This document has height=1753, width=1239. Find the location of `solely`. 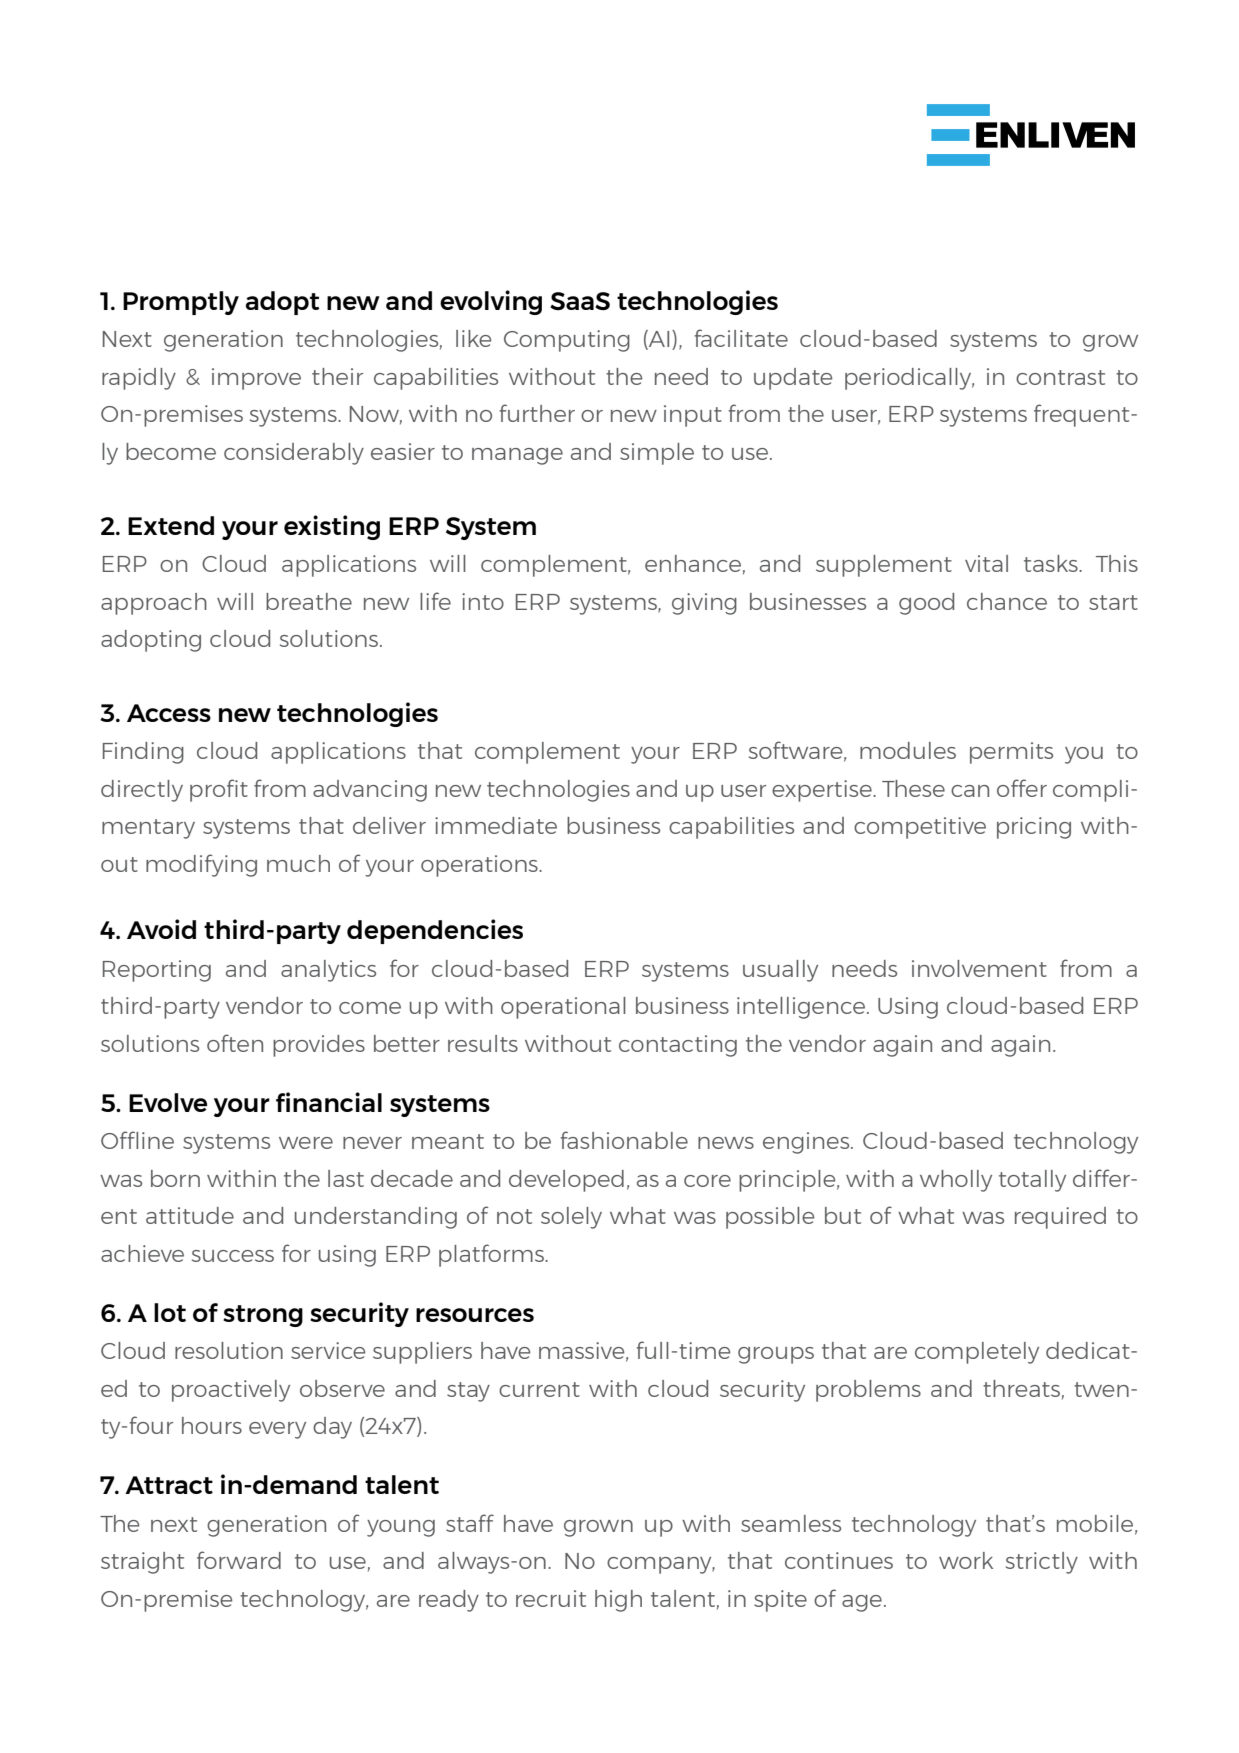

solely is located at coordinates (571, 1218).
